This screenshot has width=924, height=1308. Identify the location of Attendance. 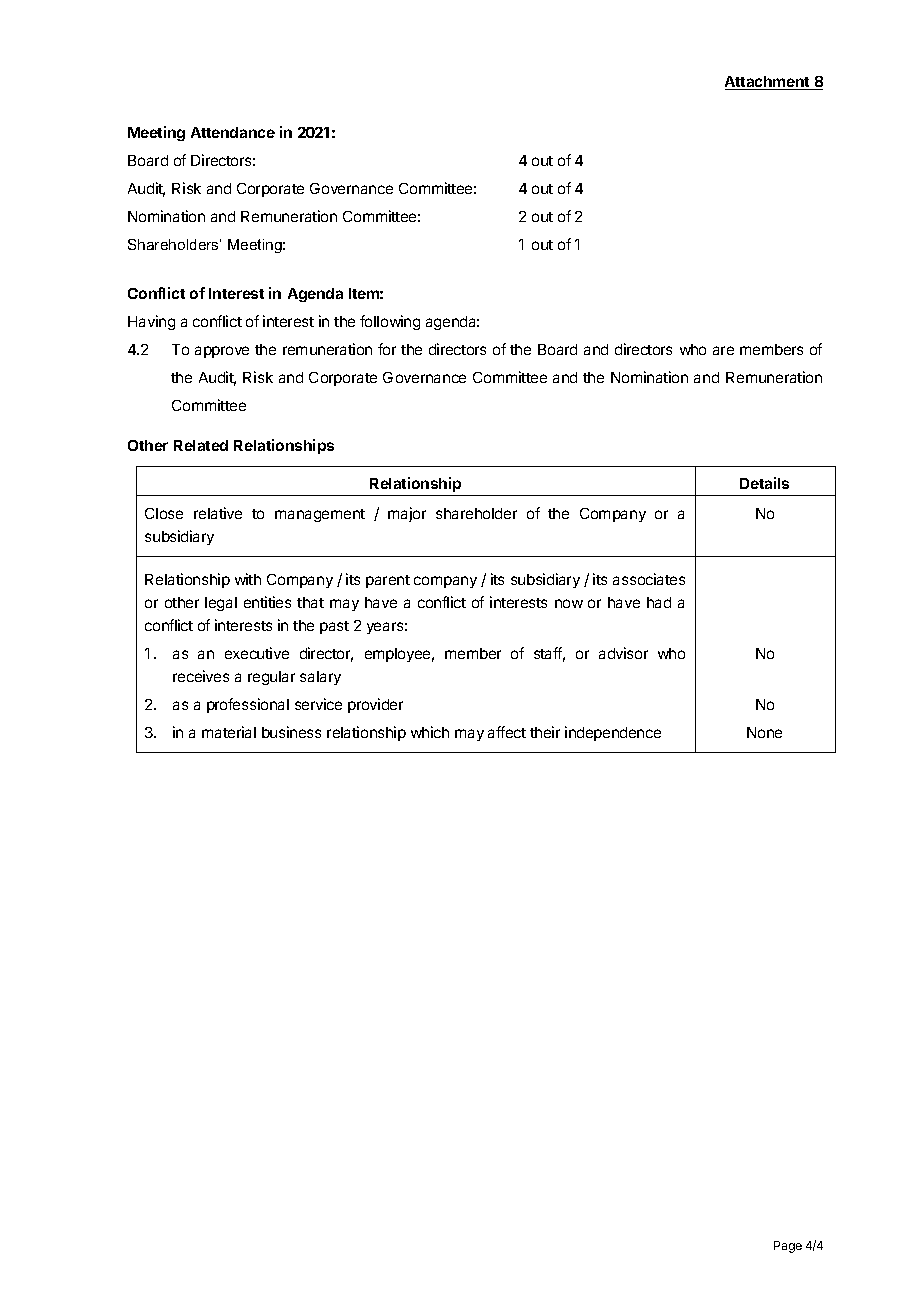
(233, 132).
